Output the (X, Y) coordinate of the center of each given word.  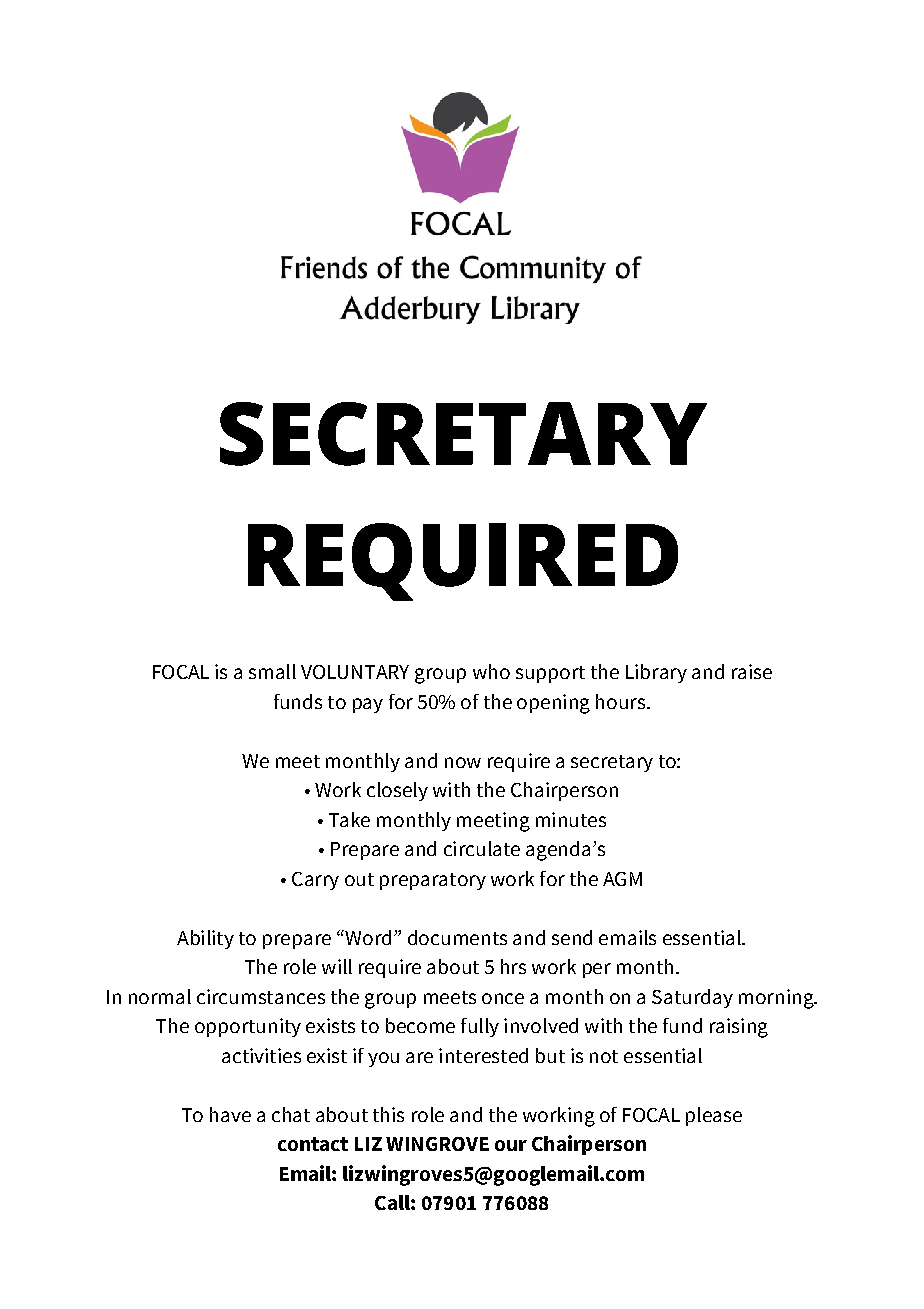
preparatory (433, 881)
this (388, 1114)
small (272, 671)
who (491, 671)
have (230, 1114)
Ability (205, 939)
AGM (622, 879)
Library (656, 673)
